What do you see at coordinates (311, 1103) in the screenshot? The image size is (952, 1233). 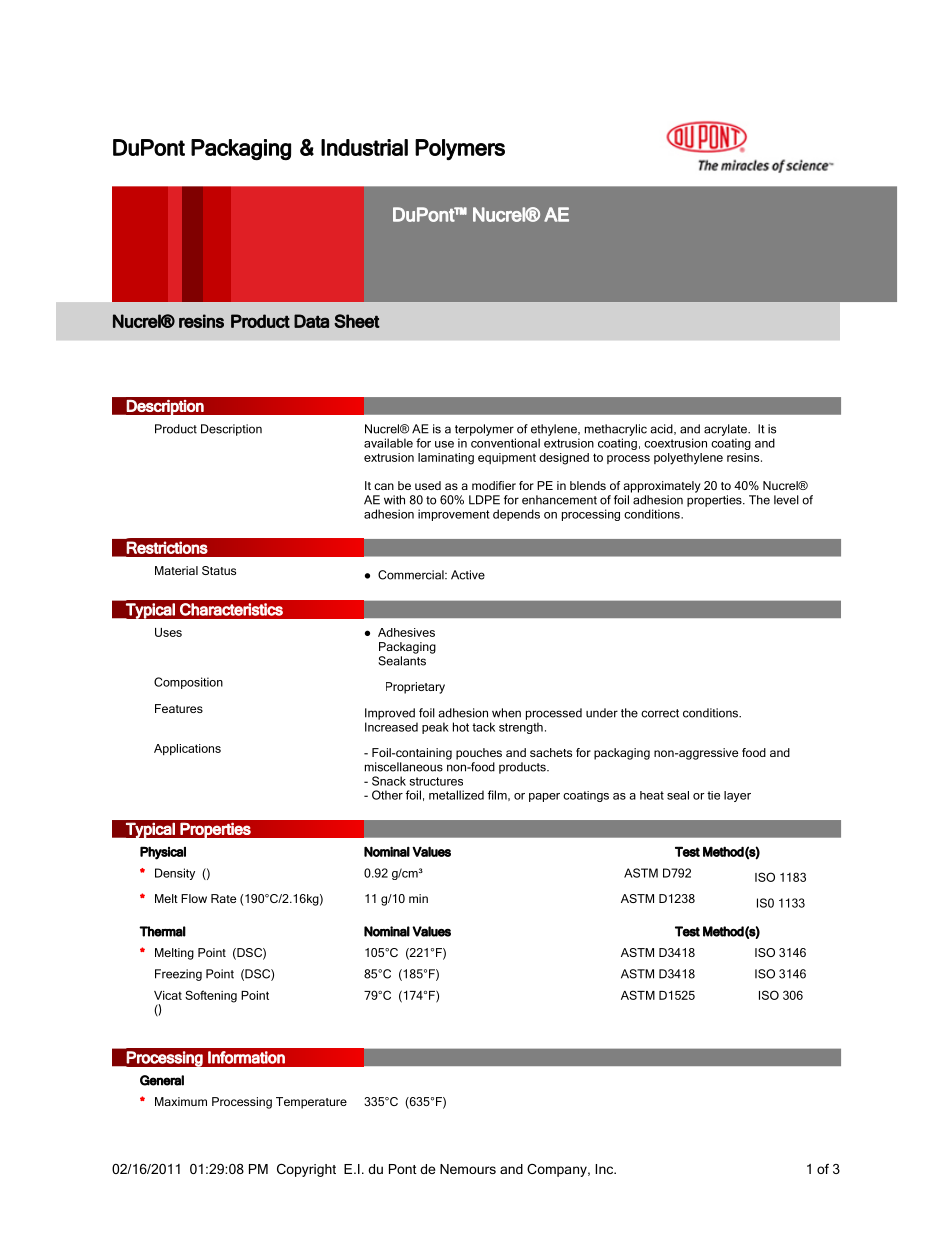 I see `Temperature` at bounding box center [311, 1103].
